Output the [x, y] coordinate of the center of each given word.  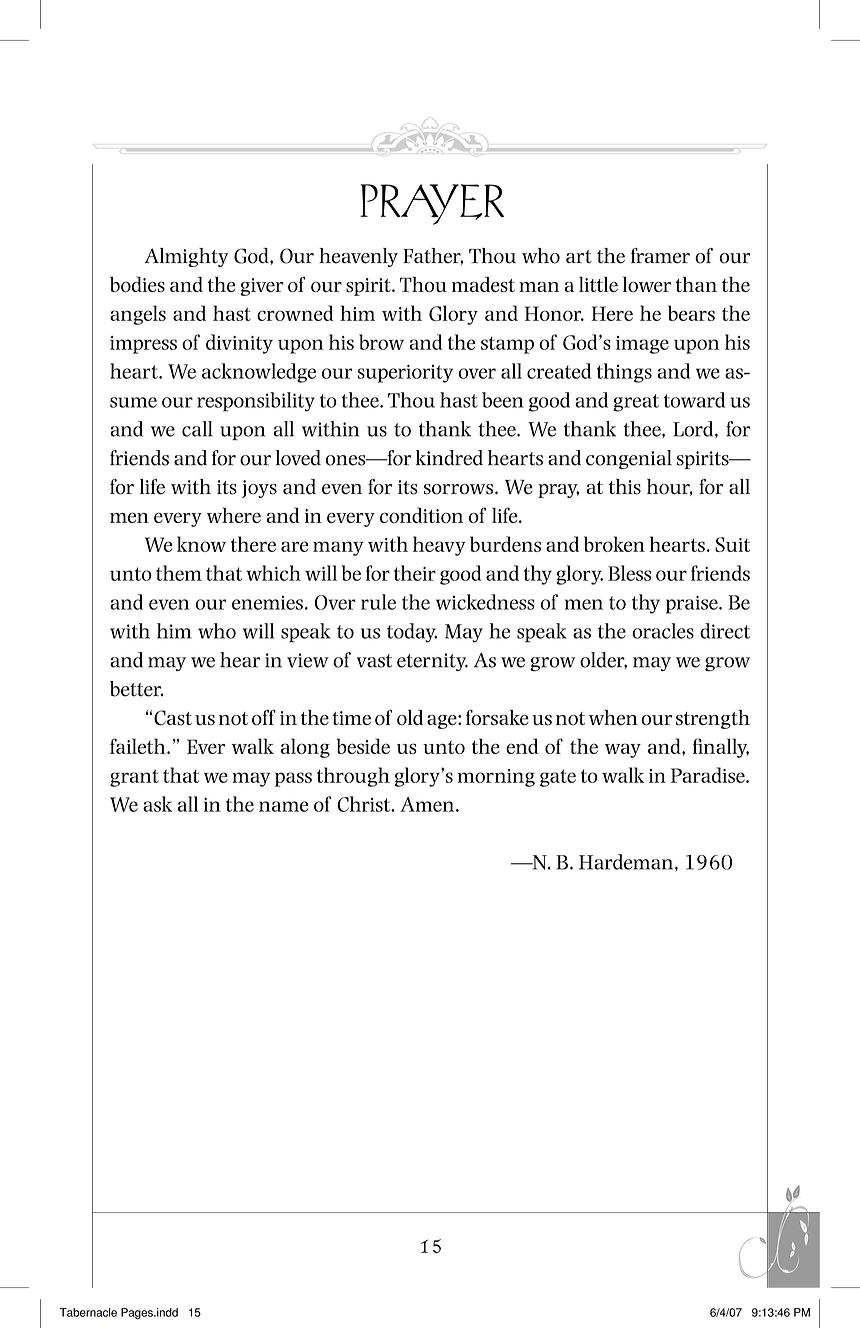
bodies [137, 284]
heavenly [358, 257]
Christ [364, 804]
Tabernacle [88, 1312]
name [283, 806]
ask [157, 804]
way [623, 750]
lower [647, 284]
